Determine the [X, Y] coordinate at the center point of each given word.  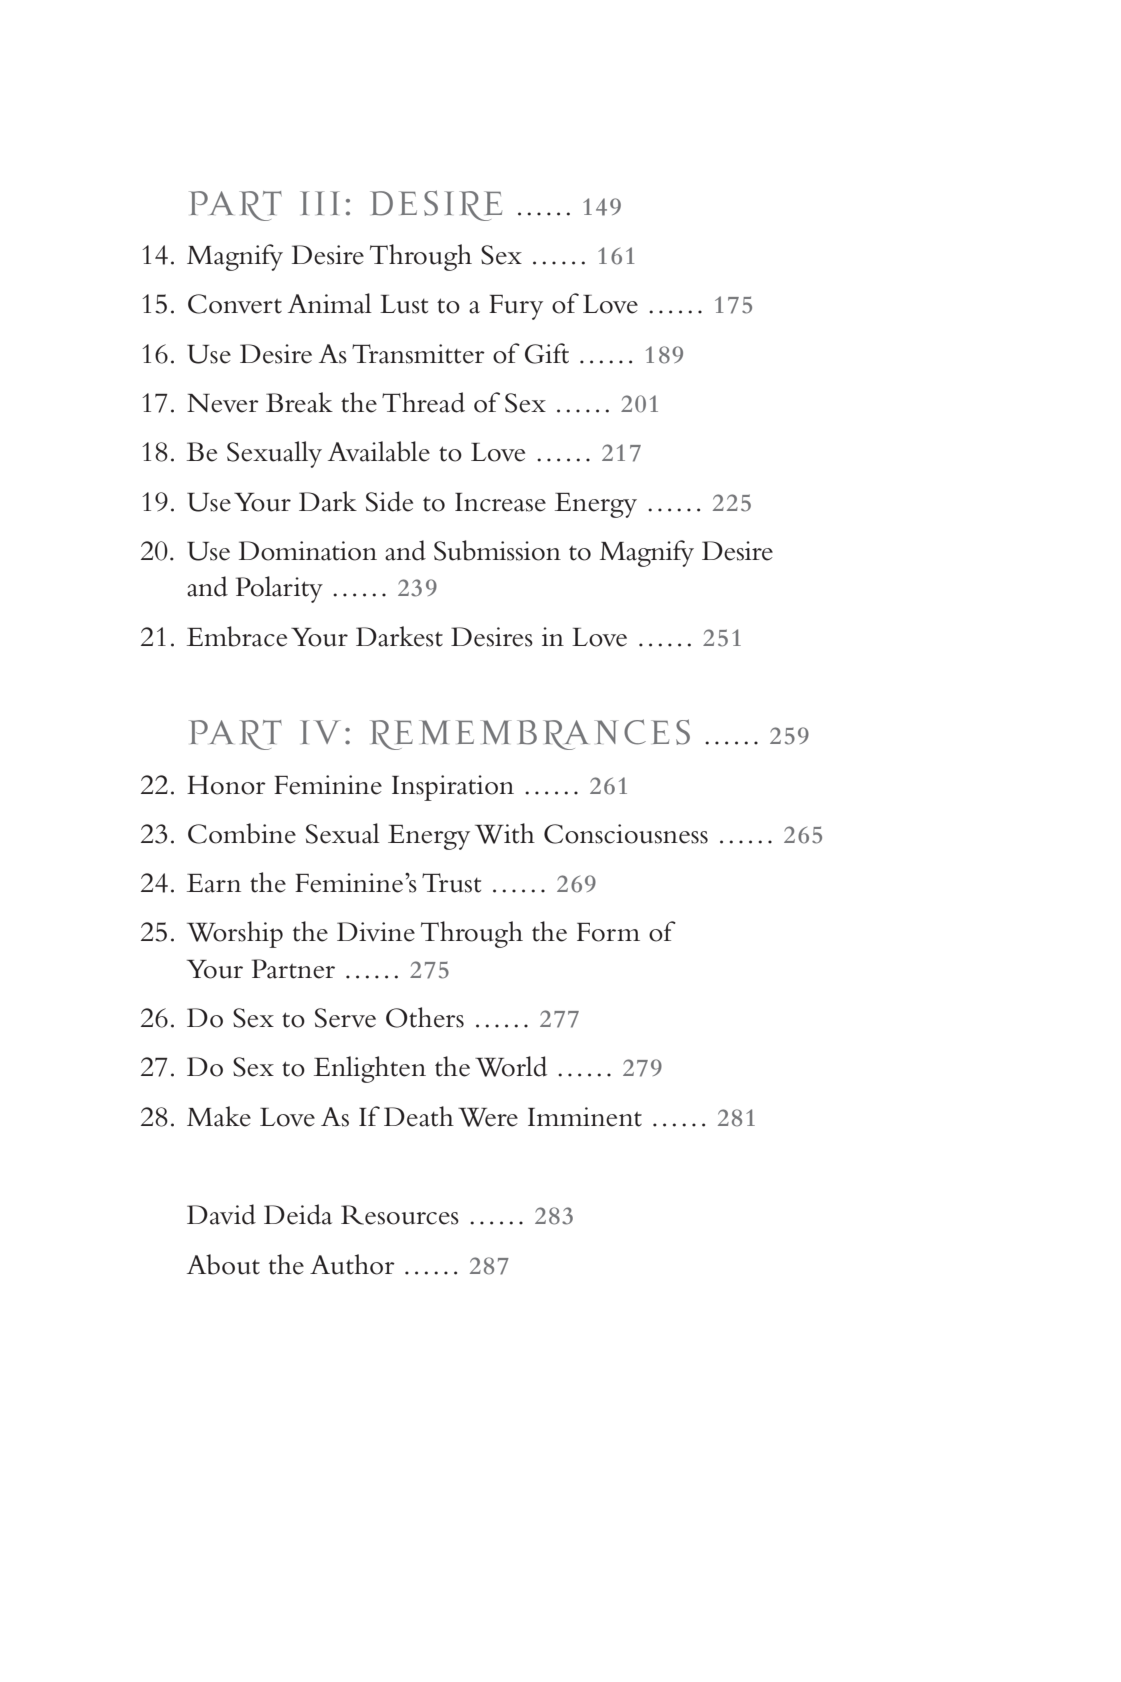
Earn [214, 883]
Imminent [585, 1117]
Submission [497, 550]
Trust [451, 883]
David [221, 1214]
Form [608, 932]
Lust [404, 304]
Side [389, 501]
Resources [400, 1215]
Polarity [279, 589]
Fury [516, 307]
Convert [235, 304]
